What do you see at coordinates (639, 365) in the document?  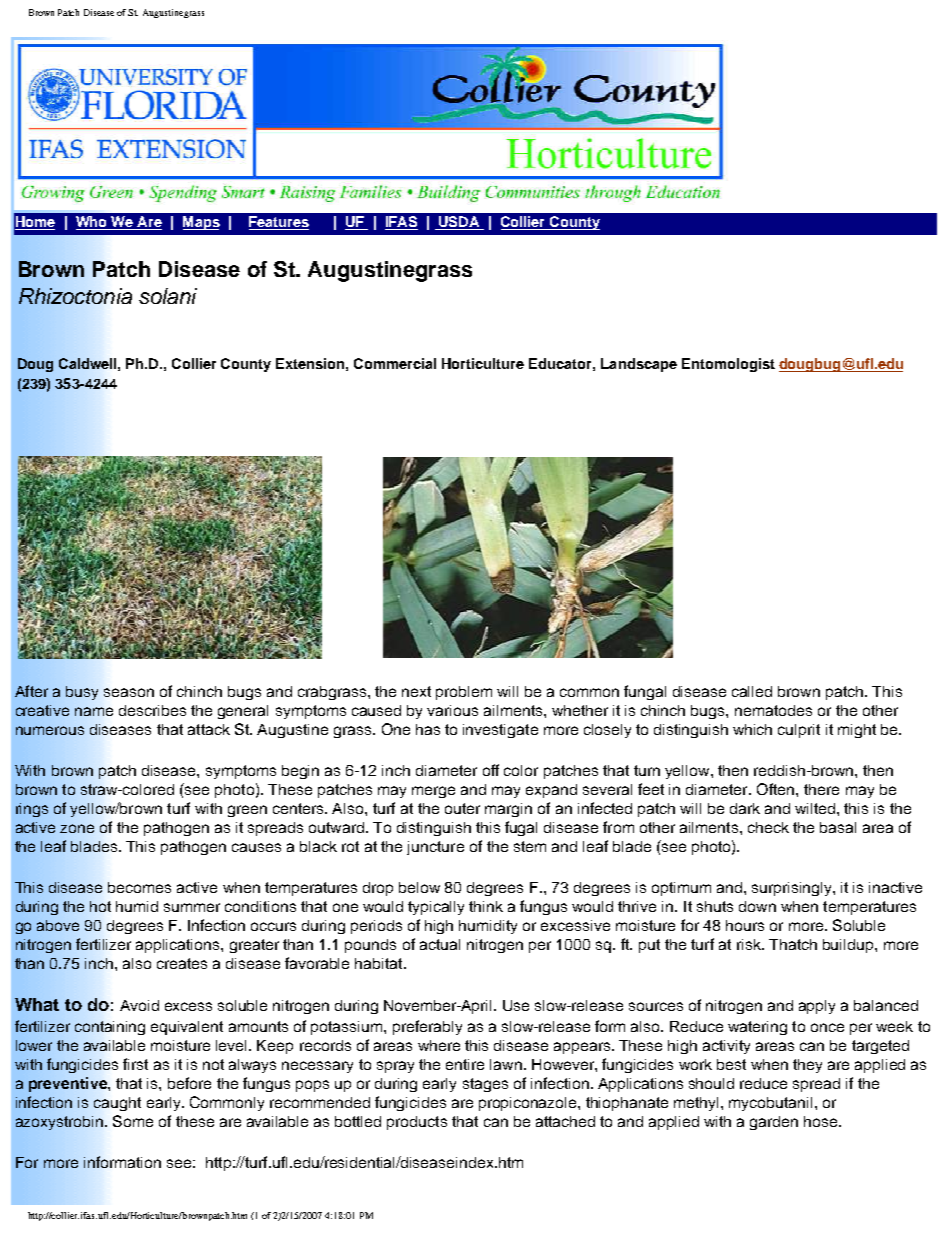 I see `Landscape` at bounding box center [639, 365].
